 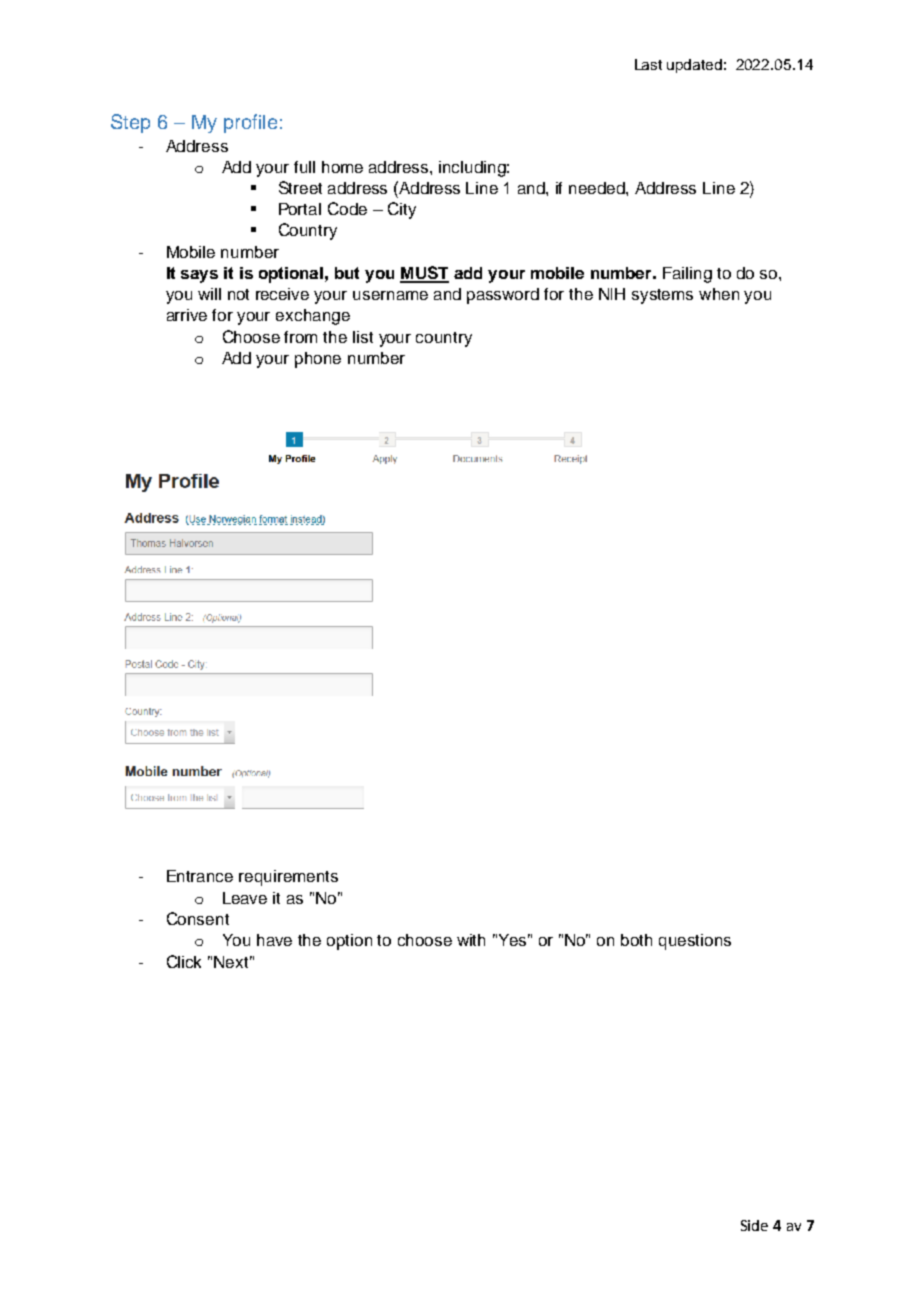 What do you see at coordinates (636, 940) in the image?
I see `both` at bounding box center [636, 940].
